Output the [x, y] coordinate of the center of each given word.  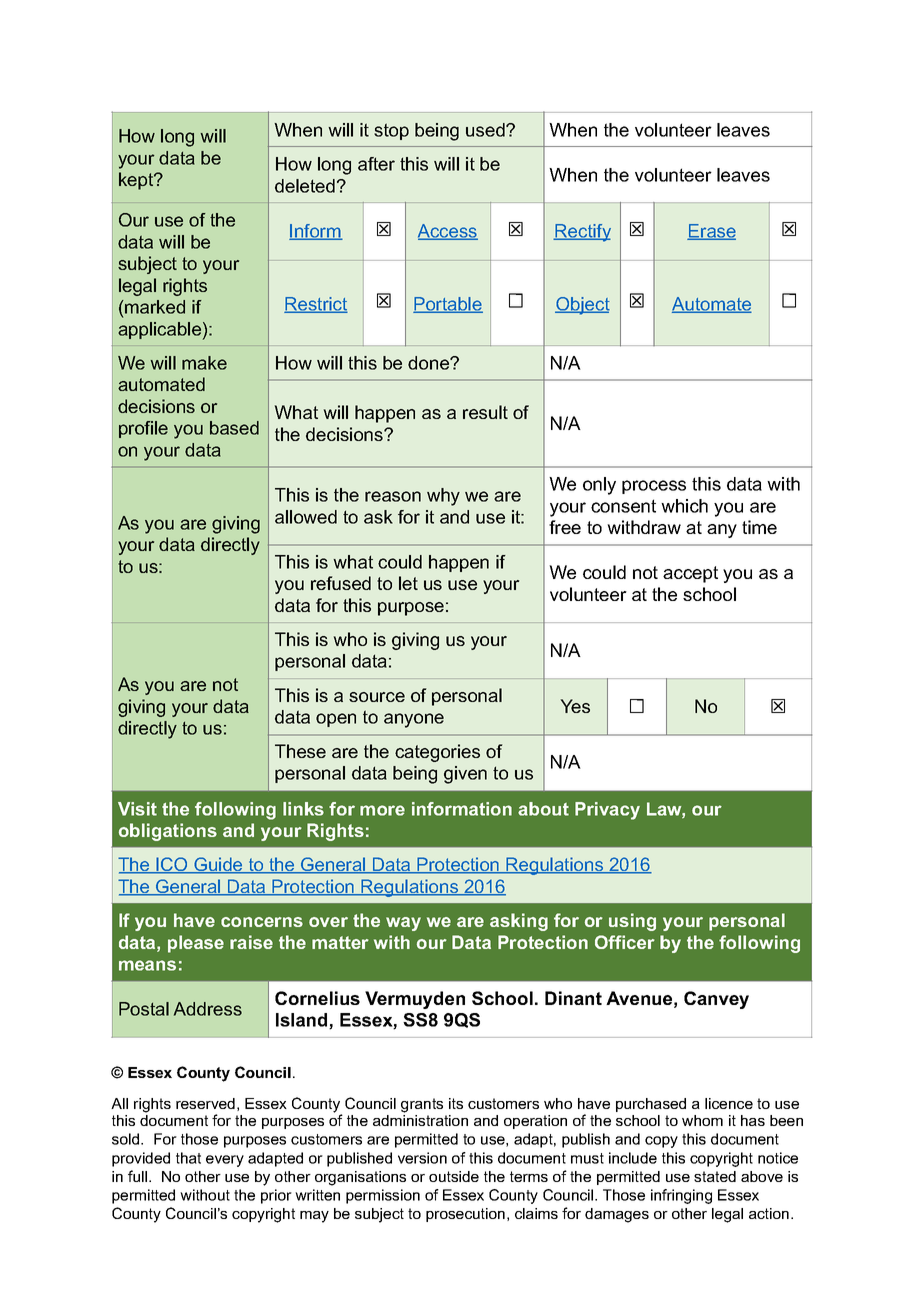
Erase [711, 232]
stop [391, 131]
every [225, 1161]
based [234, 428]
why [443, 497]
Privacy [607, 811]
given [465, 775]
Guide [218, 865]
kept [137, 181]
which [684, 506]
